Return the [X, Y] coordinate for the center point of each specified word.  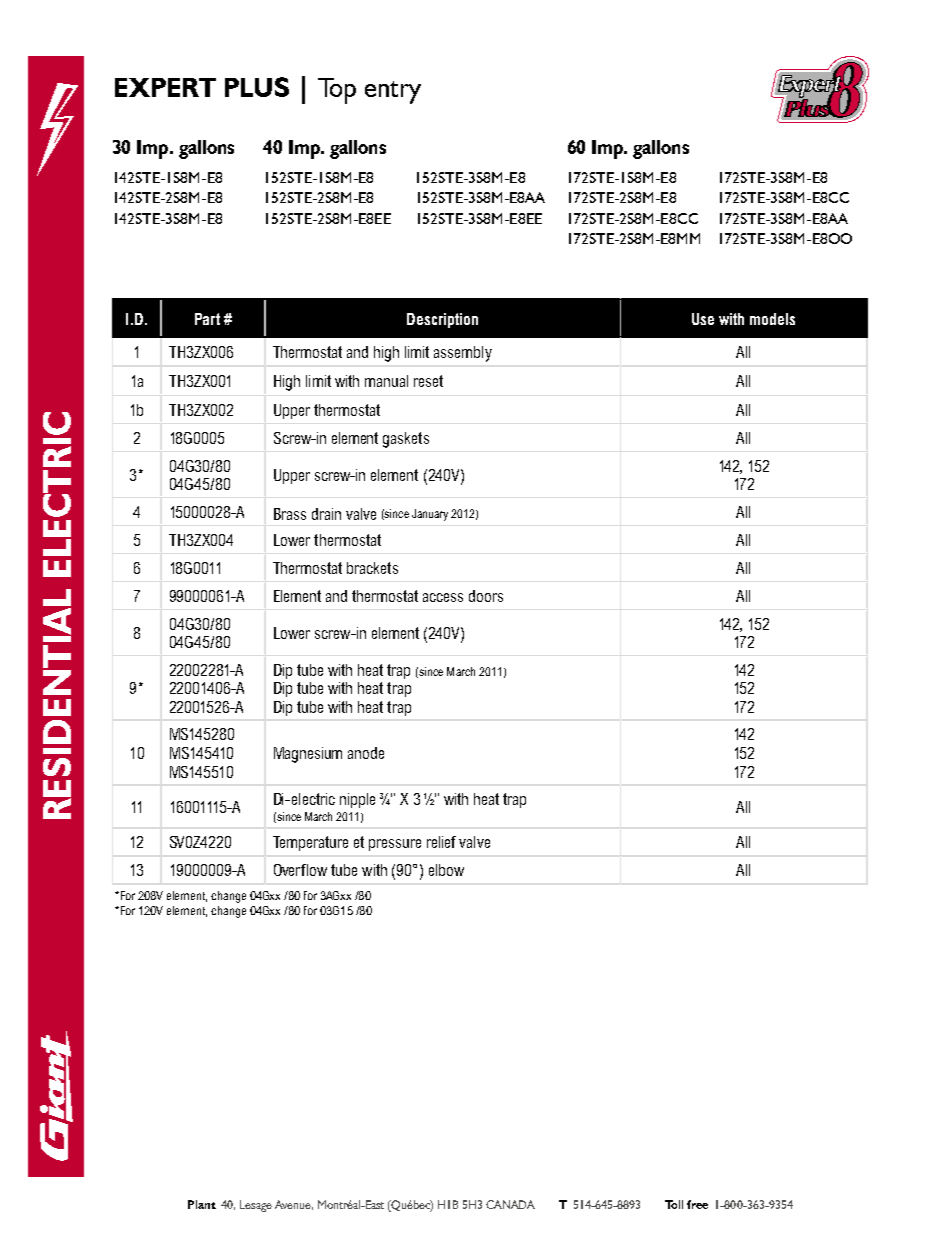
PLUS [257, 87]
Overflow [300, 870]
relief [441, 842]
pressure [395, 845]
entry [393, 92]
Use [703, 319]
